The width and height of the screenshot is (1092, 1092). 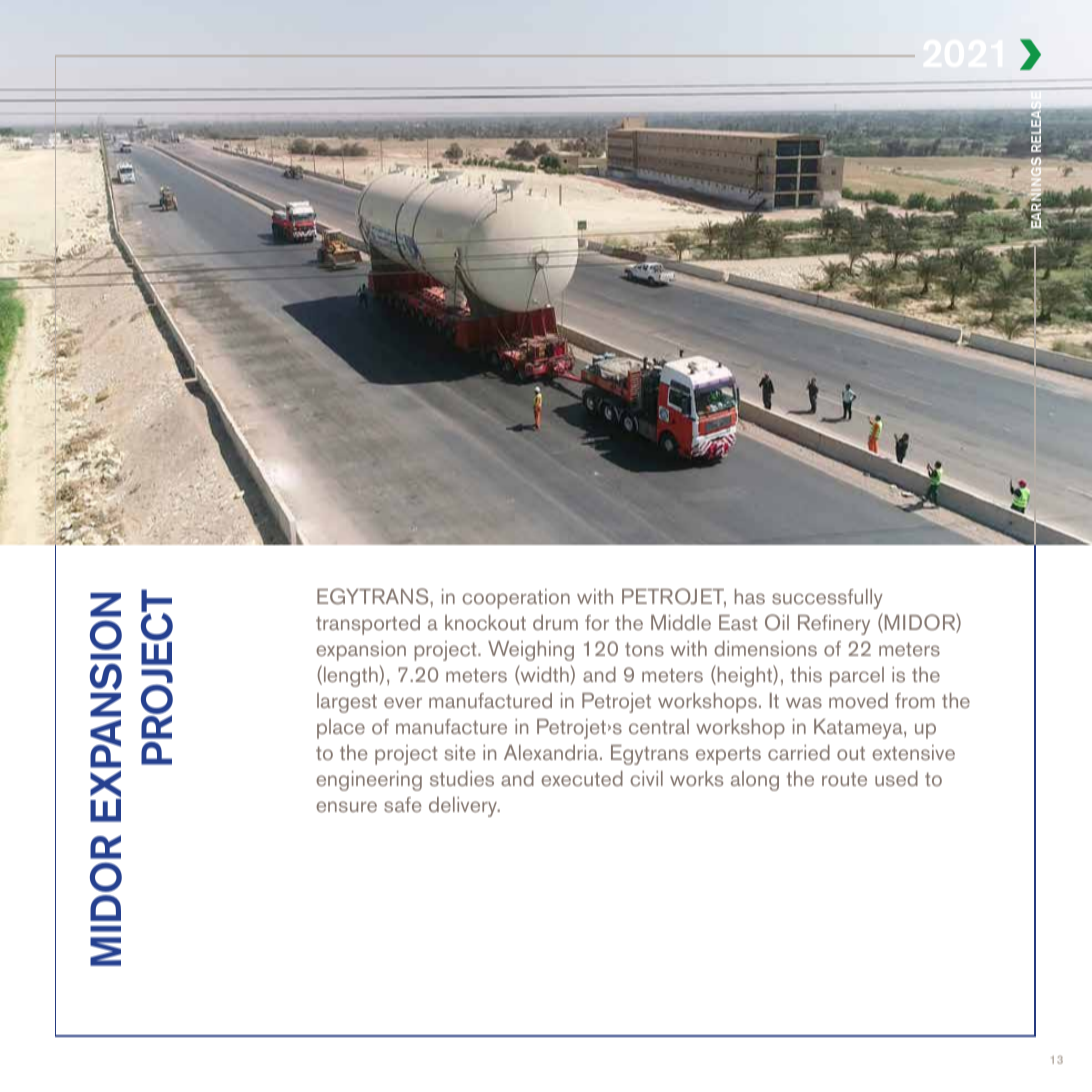 I want to click on ever, so click(x=403, y=702).
